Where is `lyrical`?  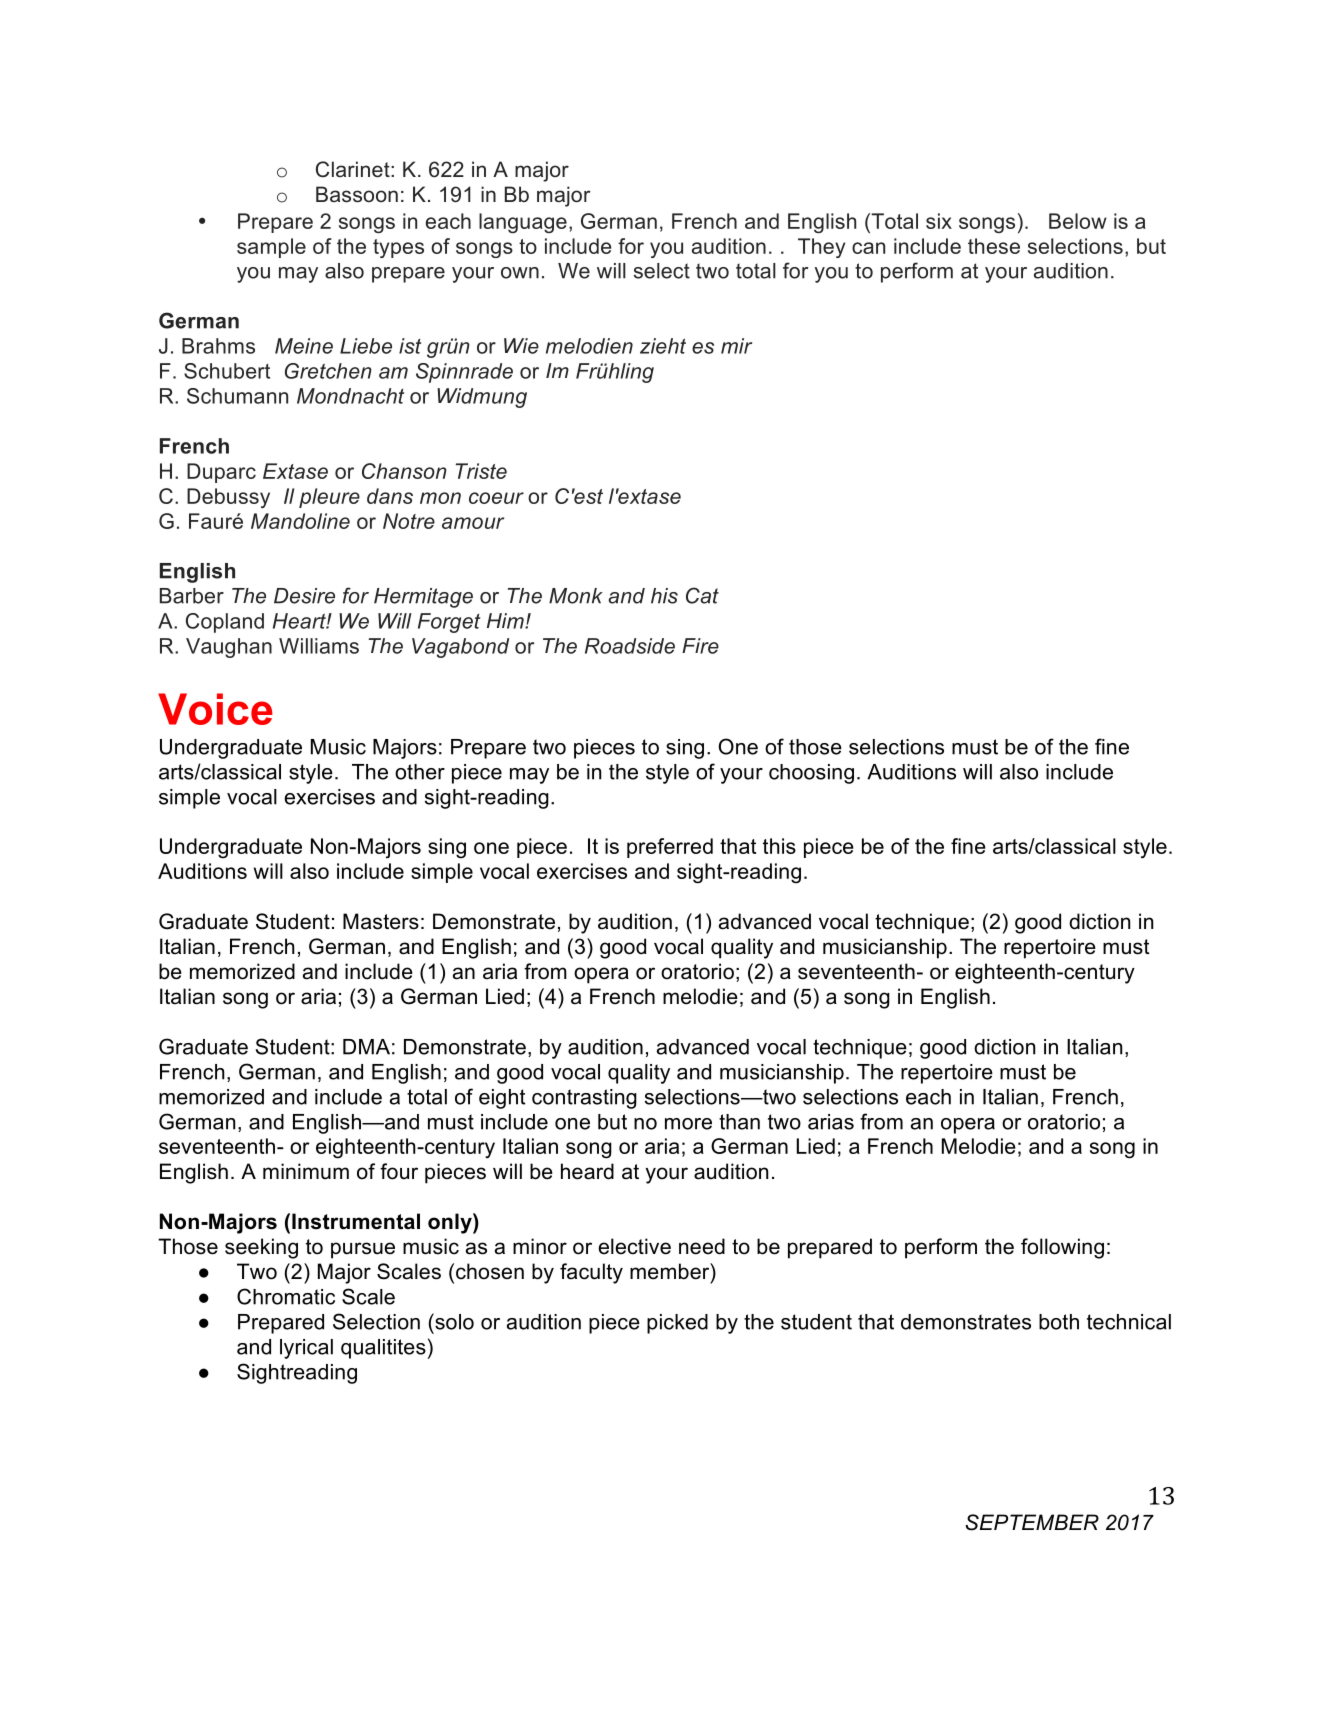 lyrical is located at coordinates (306, 1349).
